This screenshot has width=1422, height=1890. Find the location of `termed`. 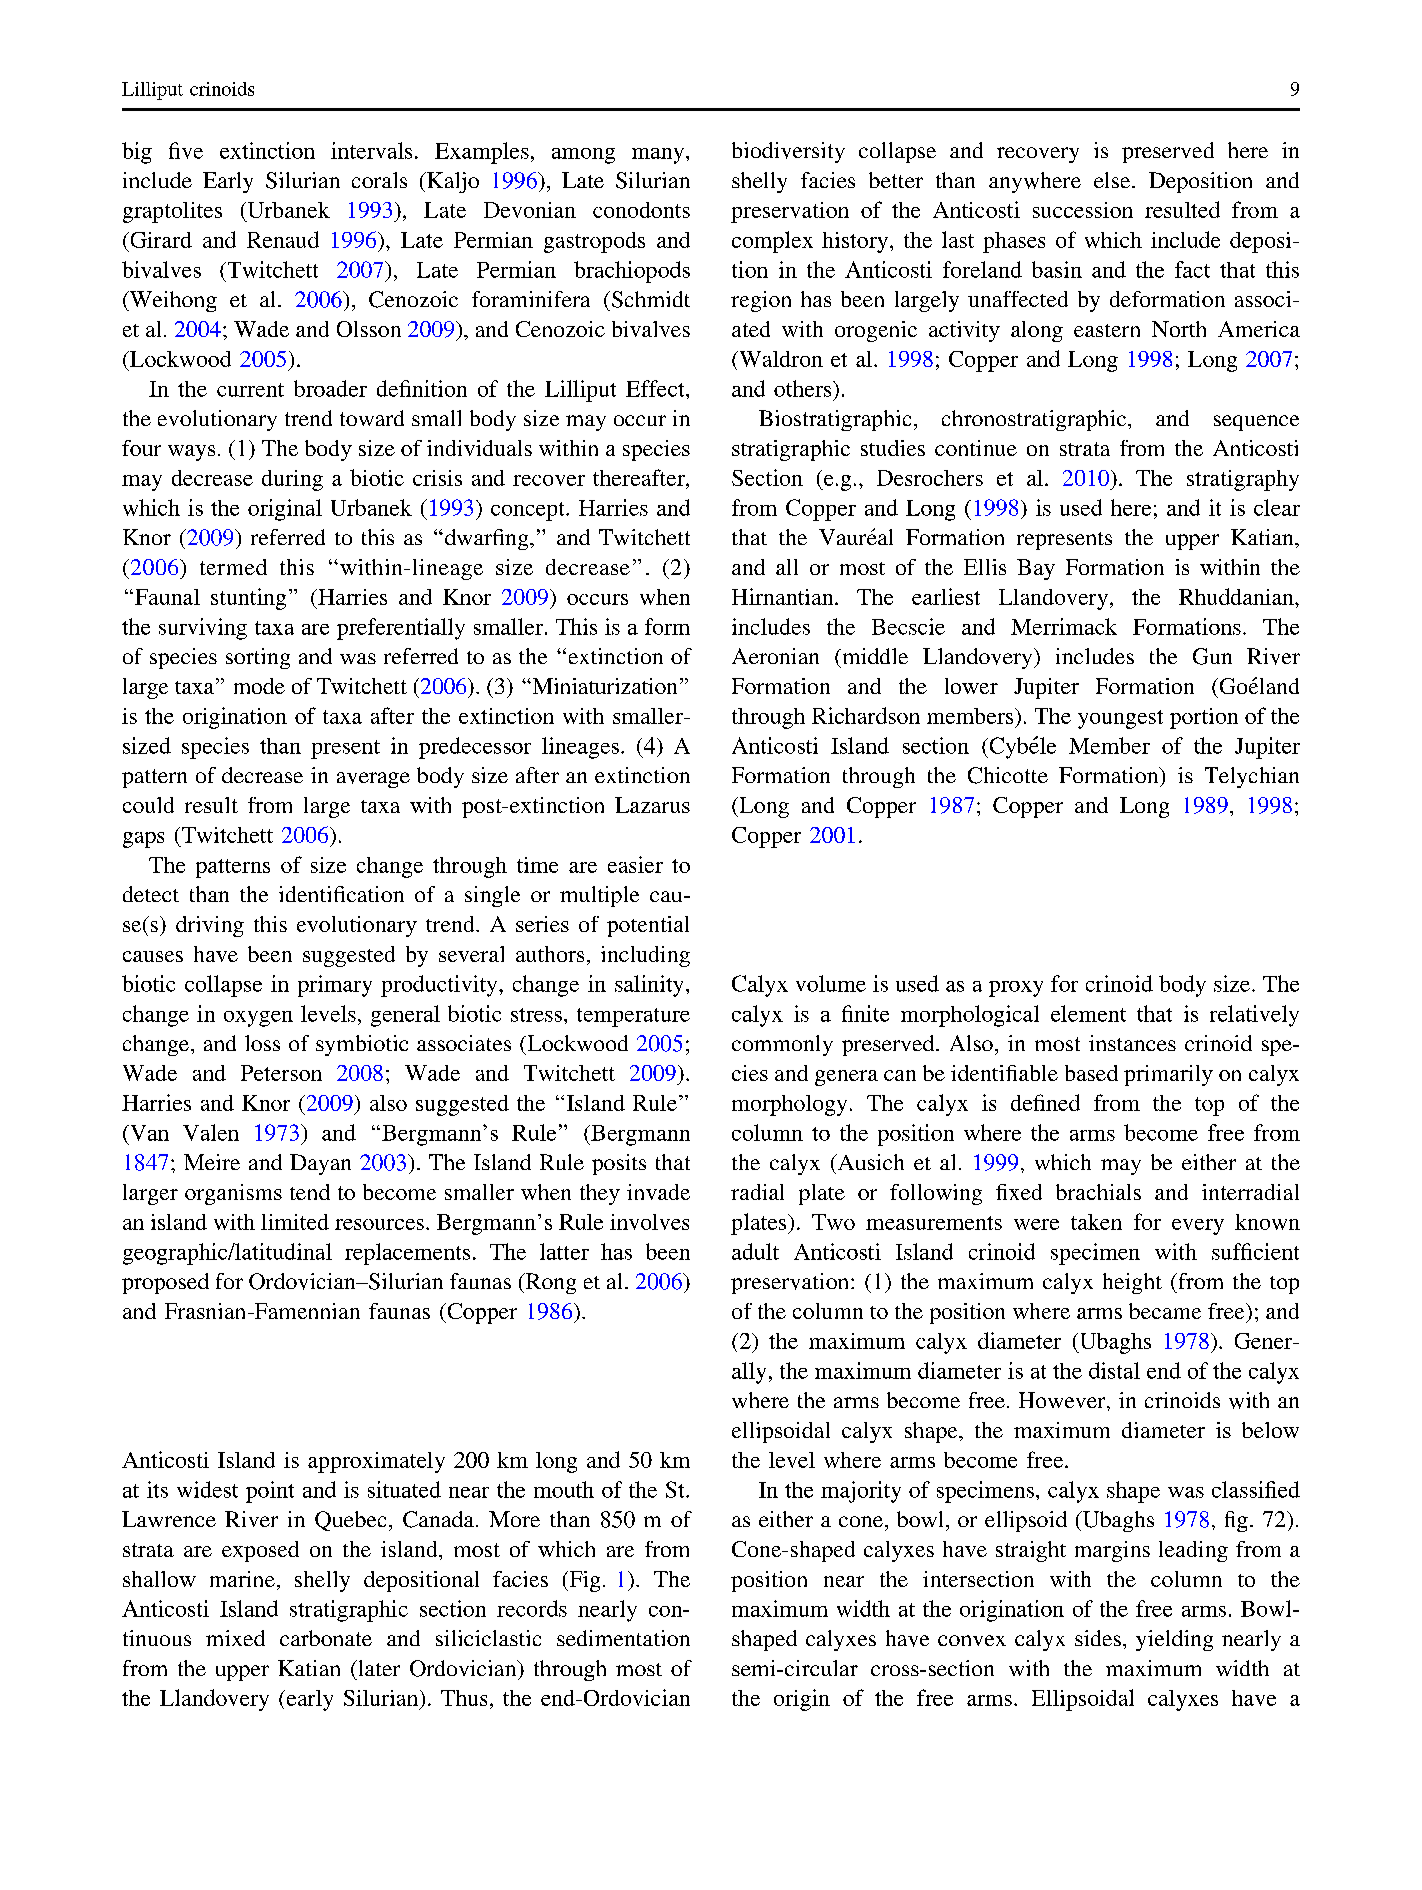

termed is located at coordinates (233, 567).
